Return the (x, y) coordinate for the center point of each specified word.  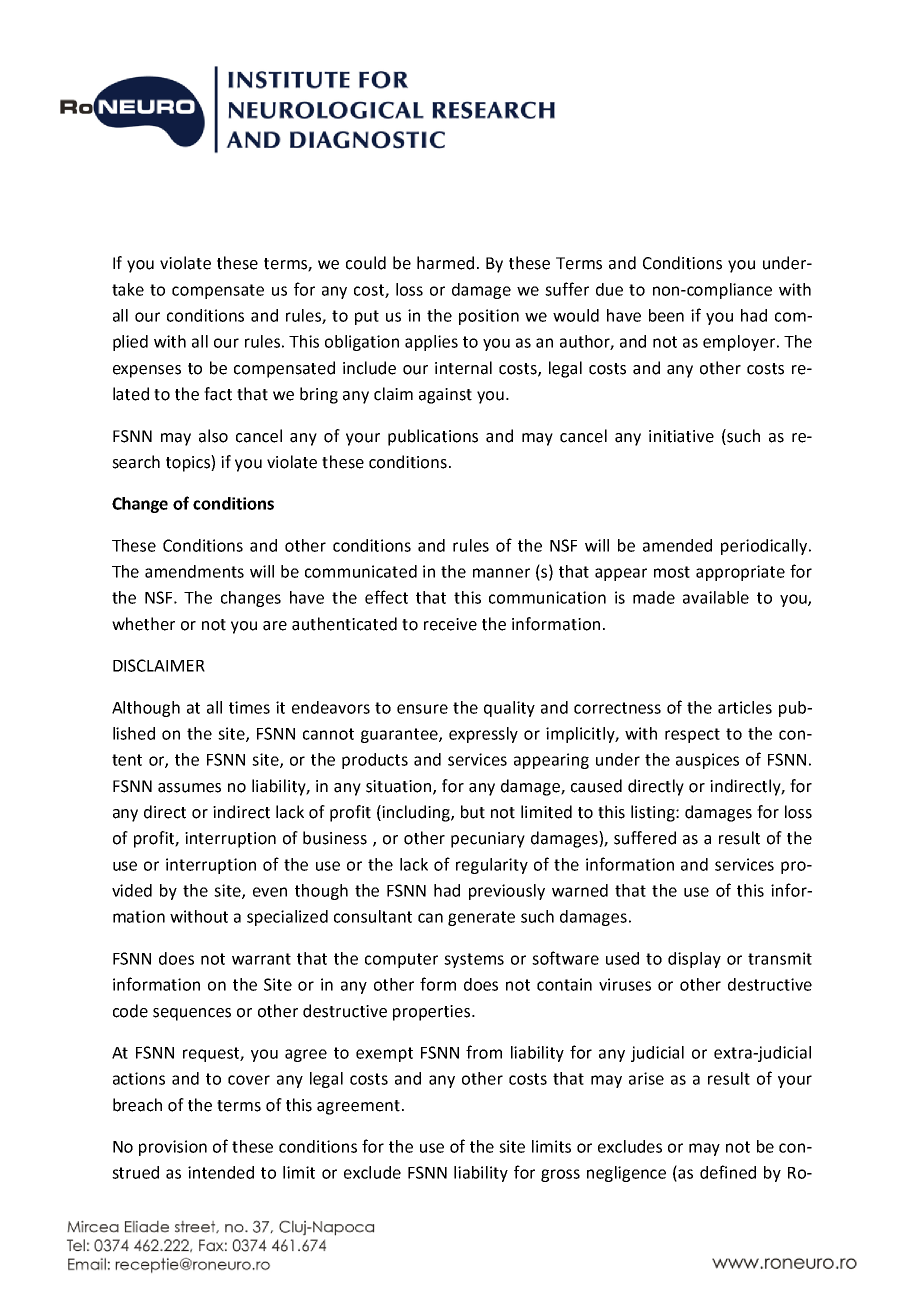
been (666, 315)
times (249, 707)
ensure (422, 709)
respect (692, 735)
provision (173, 1148)
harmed (445, 263)
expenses (147, 371)
